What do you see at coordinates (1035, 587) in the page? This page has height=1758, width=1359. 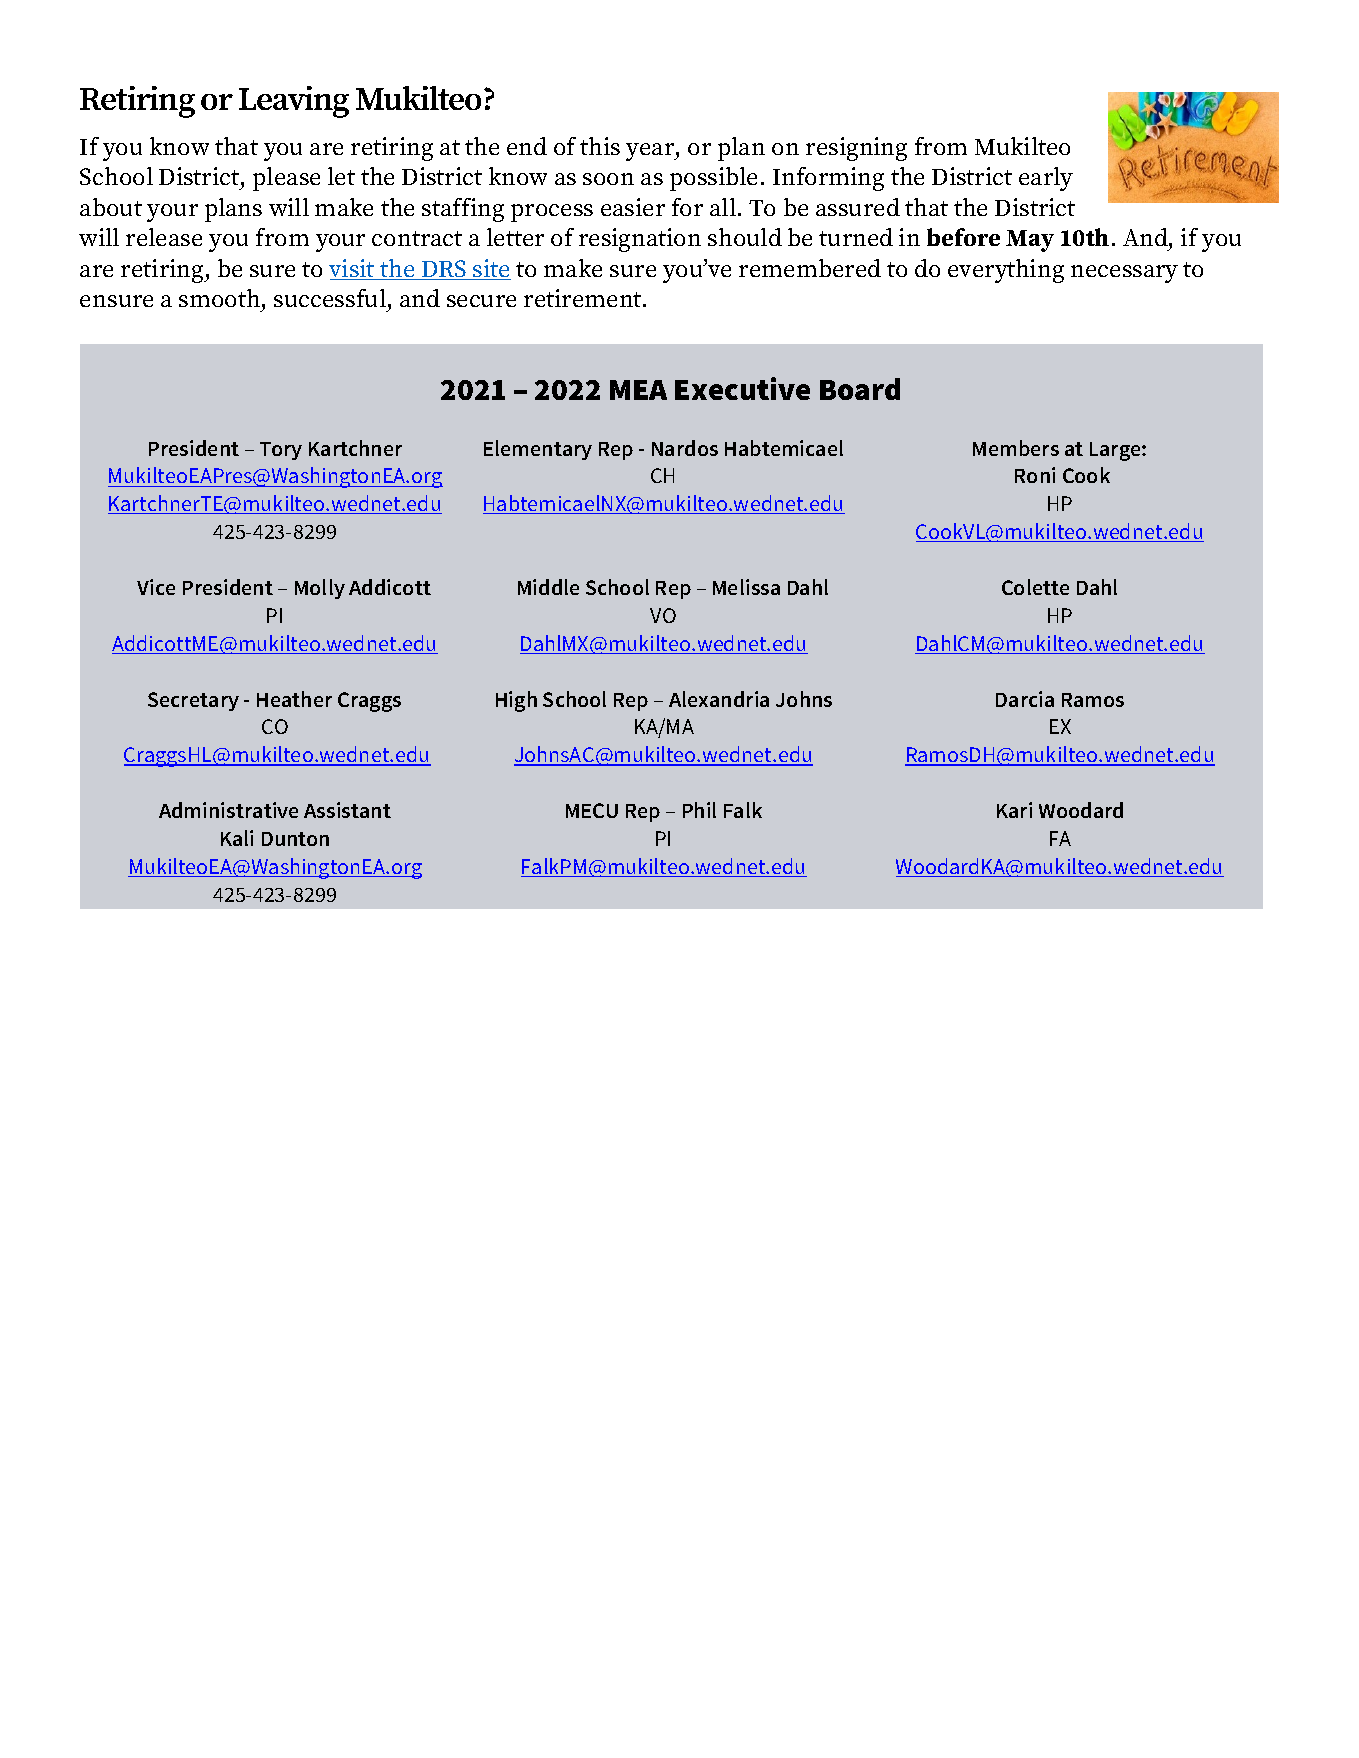 I see `Colette` at bounding box center [1035, 587].
